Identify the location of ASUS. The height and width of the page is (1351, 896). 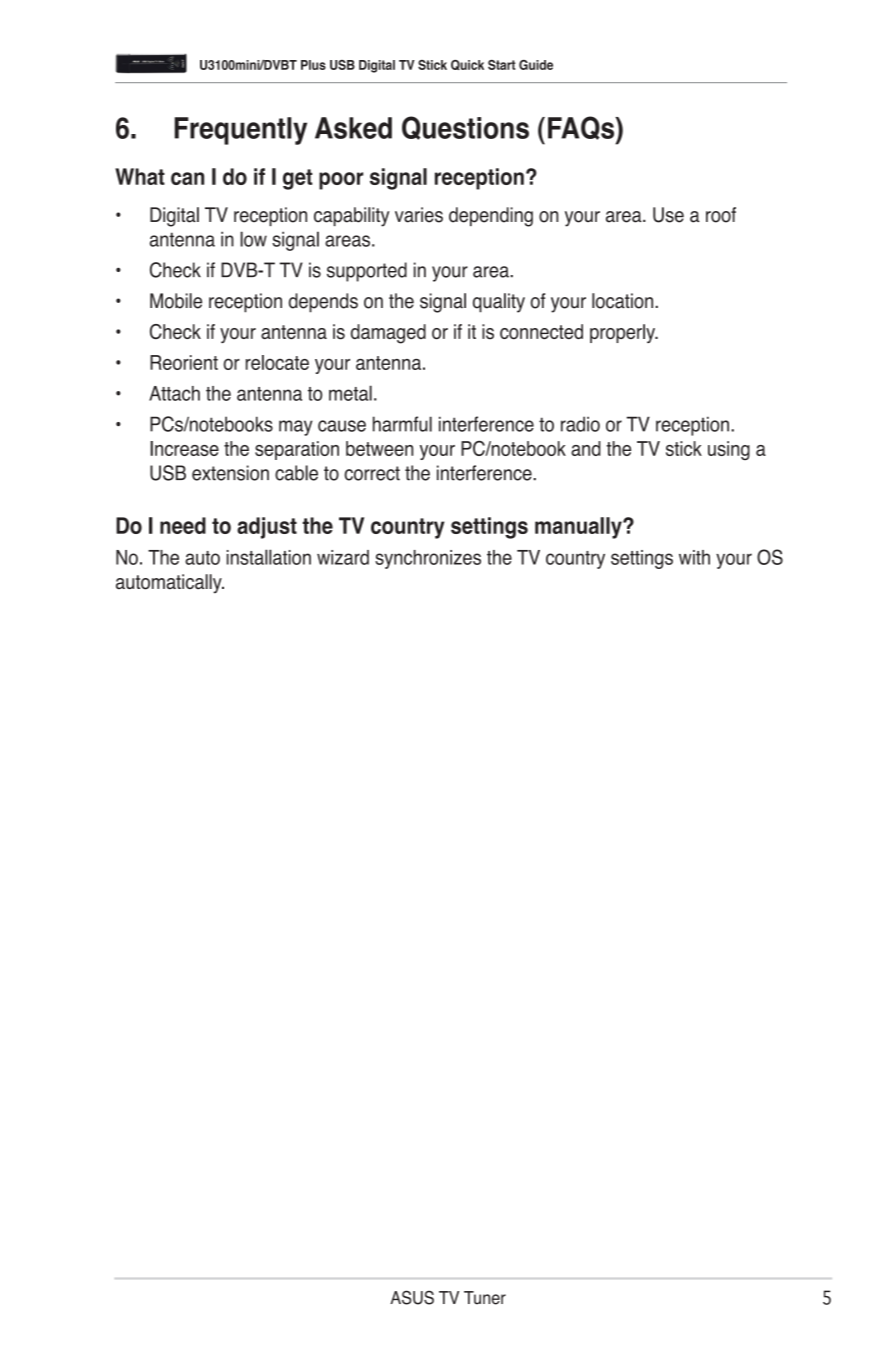
(412, 1297).
